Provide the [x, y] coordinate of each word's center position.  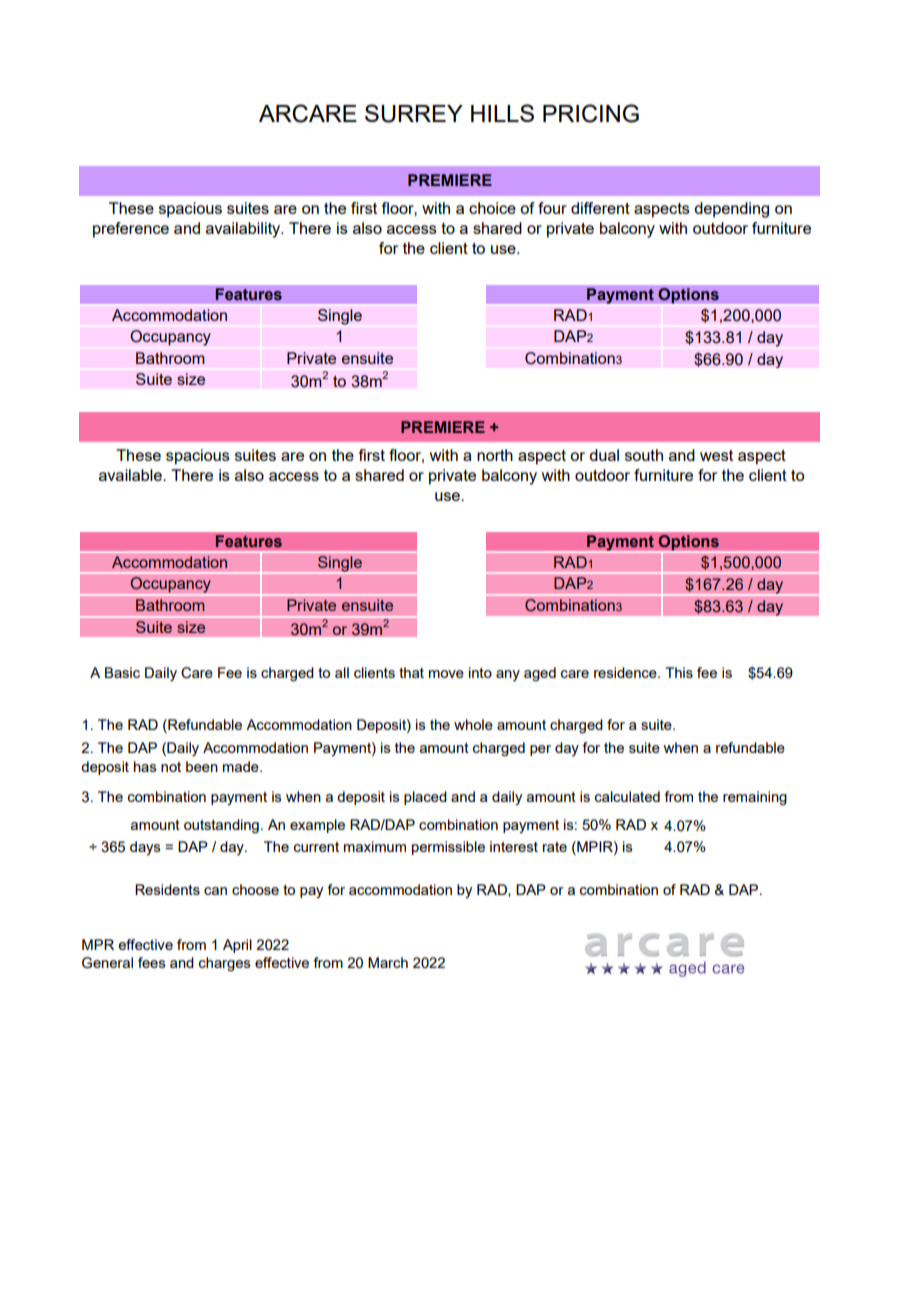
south [644, 455]
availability [244, 230]
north [495, 455]
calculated [627, 796]
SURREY [414, 113]
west [716, 455]
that [411, 672]
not [171, 767]
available [131, 475]
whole [473, 724]
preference [131, 230]
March [388, 962]
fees [152, 962]
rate [555, 847]
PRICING [591, 113]
